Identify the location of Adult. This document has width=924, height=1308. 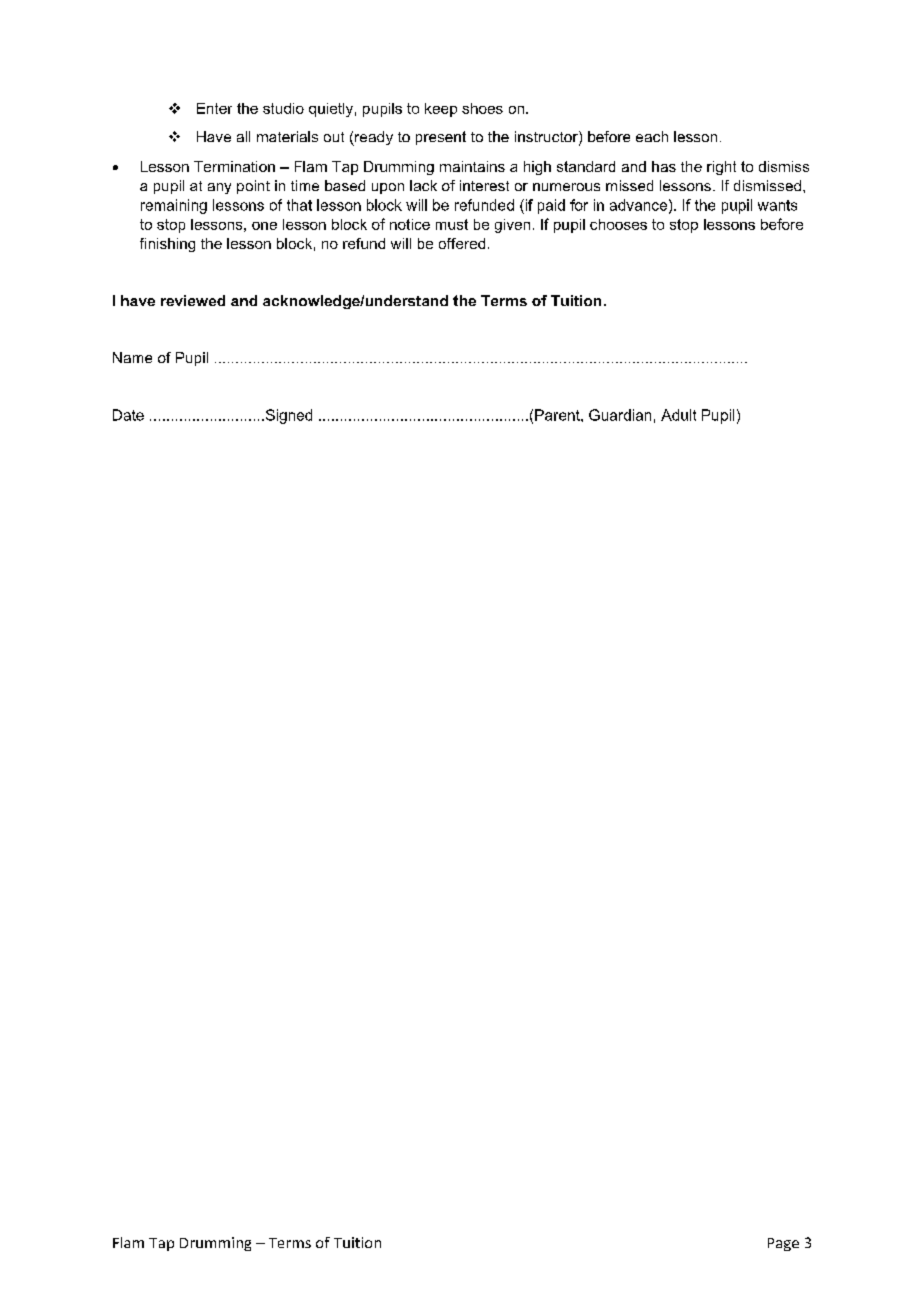
(678, 415).
